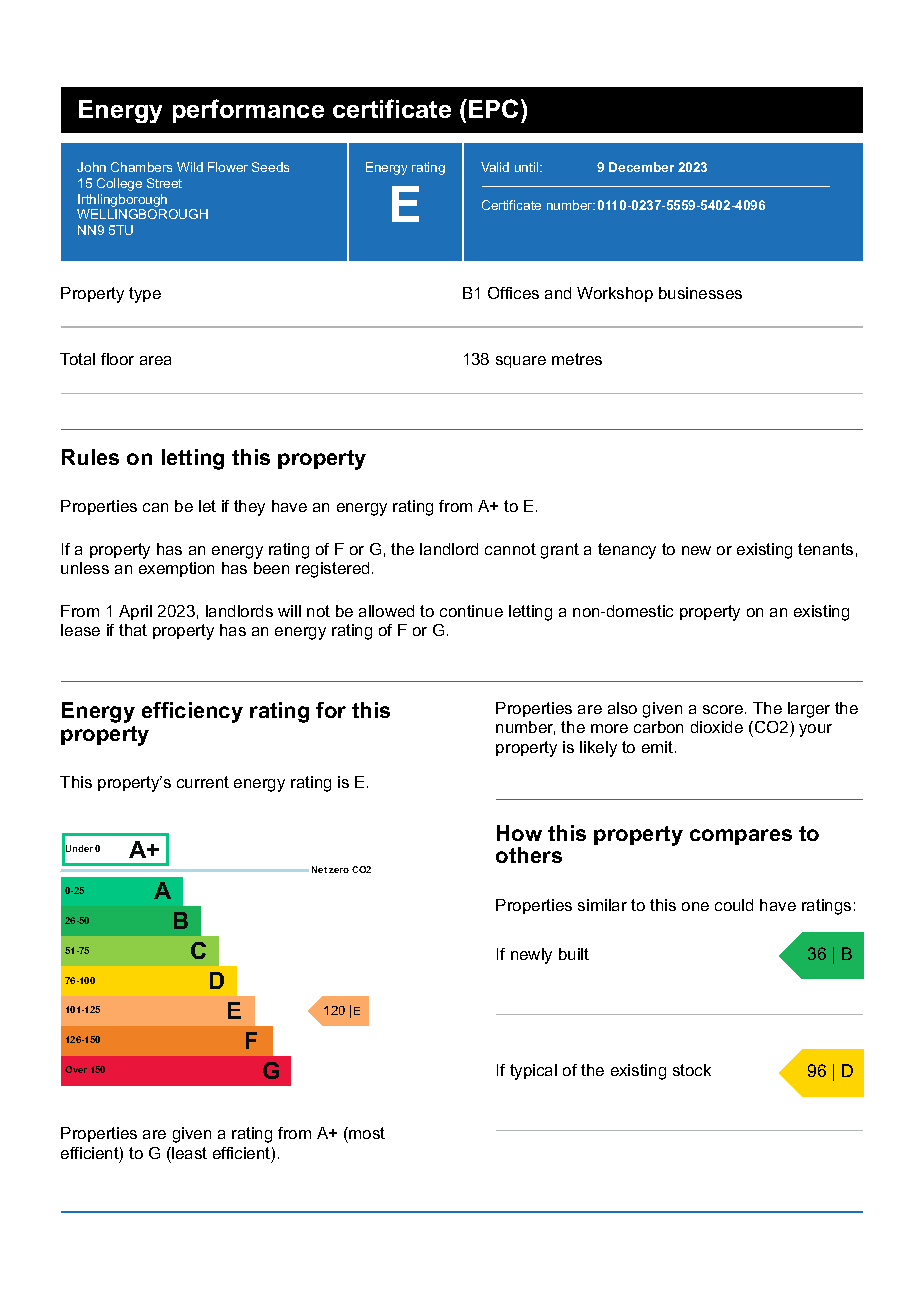 The height and width of the screenshot is (1304, 924). Describe the element at coordinates (495, 167) in the screenshot. I see `Valid` at that location.
